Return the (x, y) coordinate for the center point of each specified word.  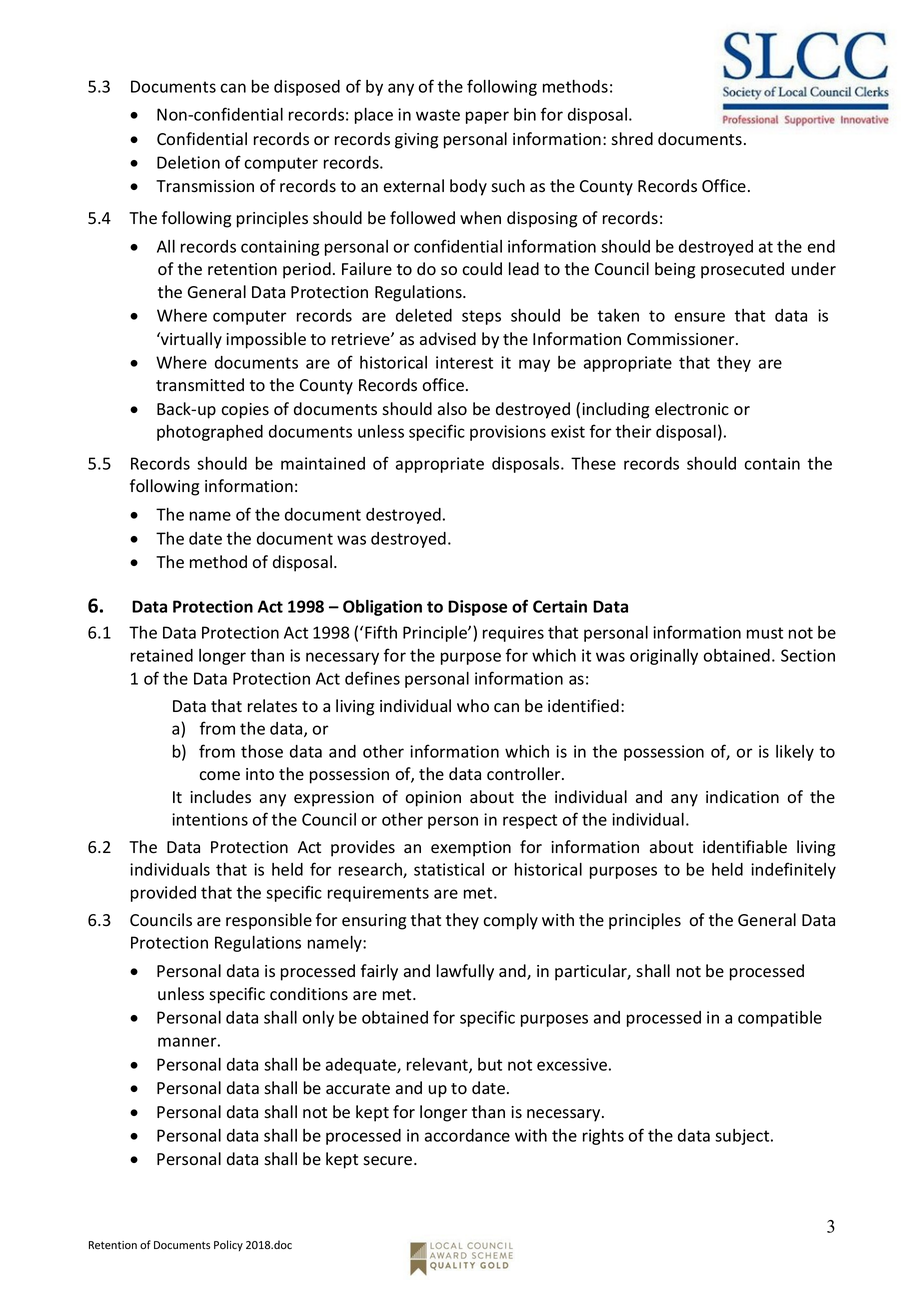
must (765, 633)
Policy (228, 1245)
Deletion (188, 162)
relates (272, 706)
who (473, 706)
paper (487, 117)
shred (632, 139)
